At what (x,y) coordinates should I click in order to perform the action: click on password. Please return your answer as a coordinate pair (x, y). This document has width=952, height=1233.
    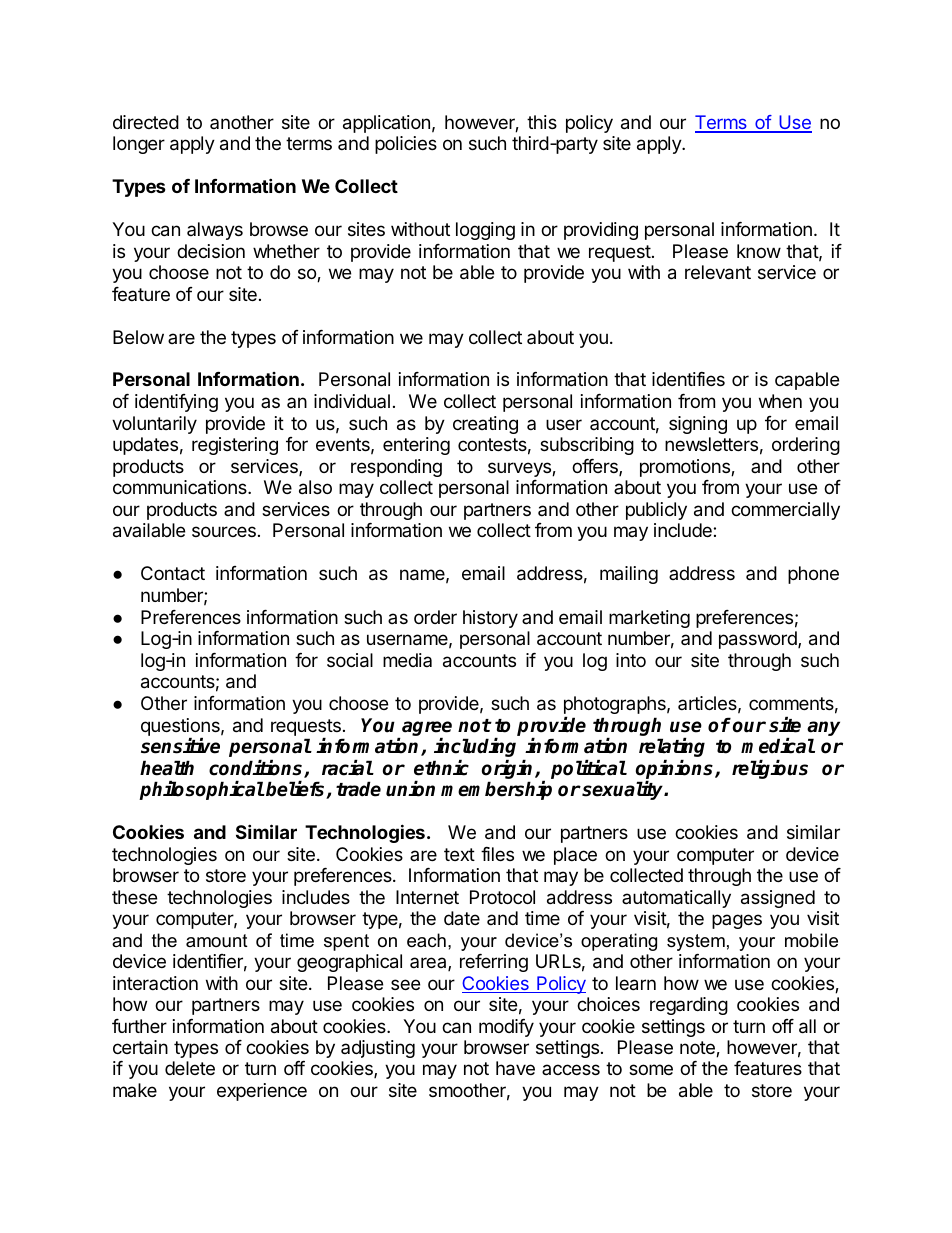
    Looking at the image, I should click on (759, 640).
